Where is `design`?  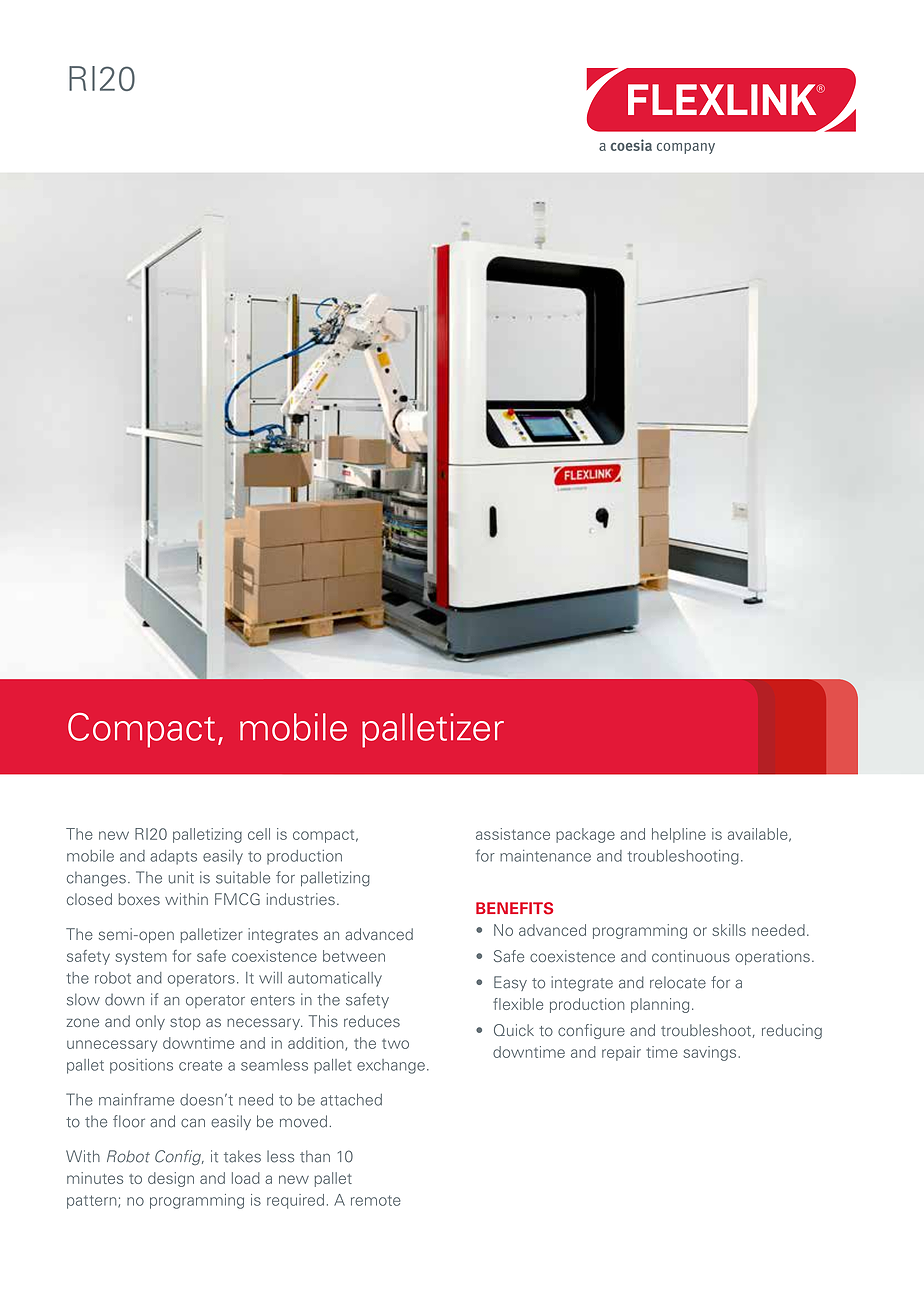 design is located at coordinates (171, 1179).
